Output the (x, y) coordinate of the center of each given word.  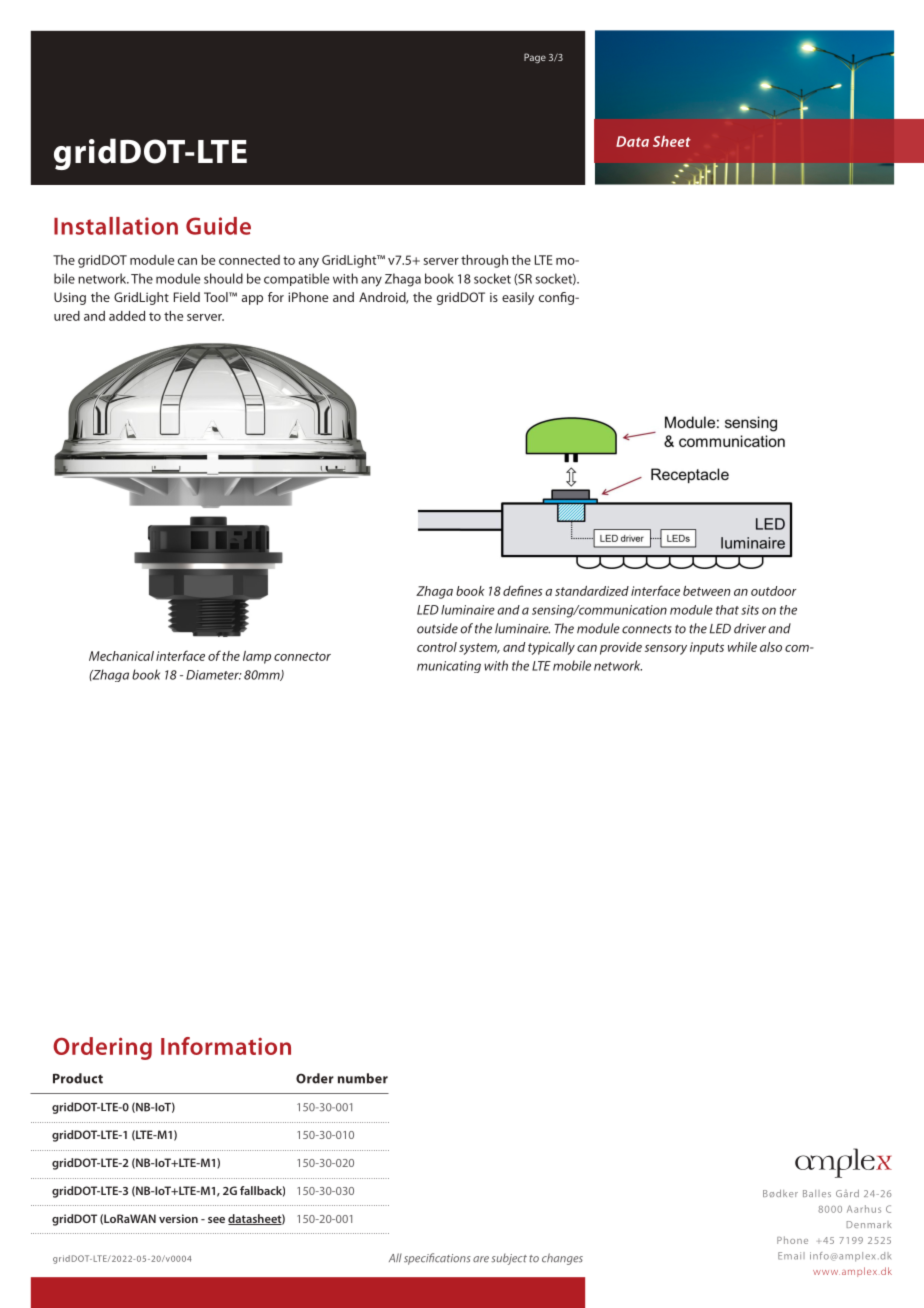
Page (535, 58)
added (127, 316)
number (363, 1078)
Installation (116, 226)
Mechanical (121, 656)
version (178, 1218)
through (484, 261)
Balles (817, 1193)
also (771, 647)
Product (78, 1078)
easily (518, 298)
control (437, 647)
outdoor (773, 591)
